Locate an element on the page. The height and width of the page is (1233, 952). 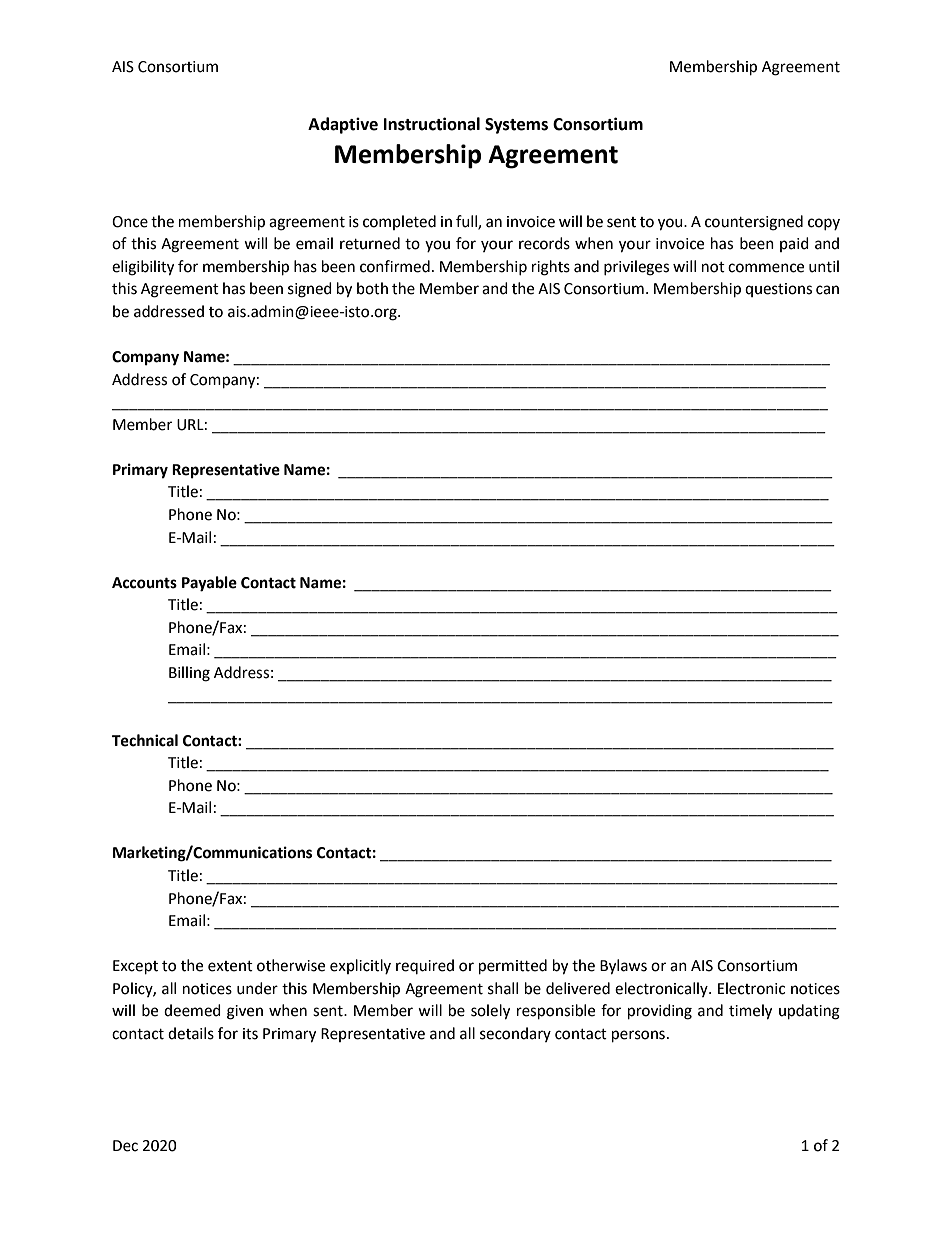
secondary is located at coordinates (515, 1034).
